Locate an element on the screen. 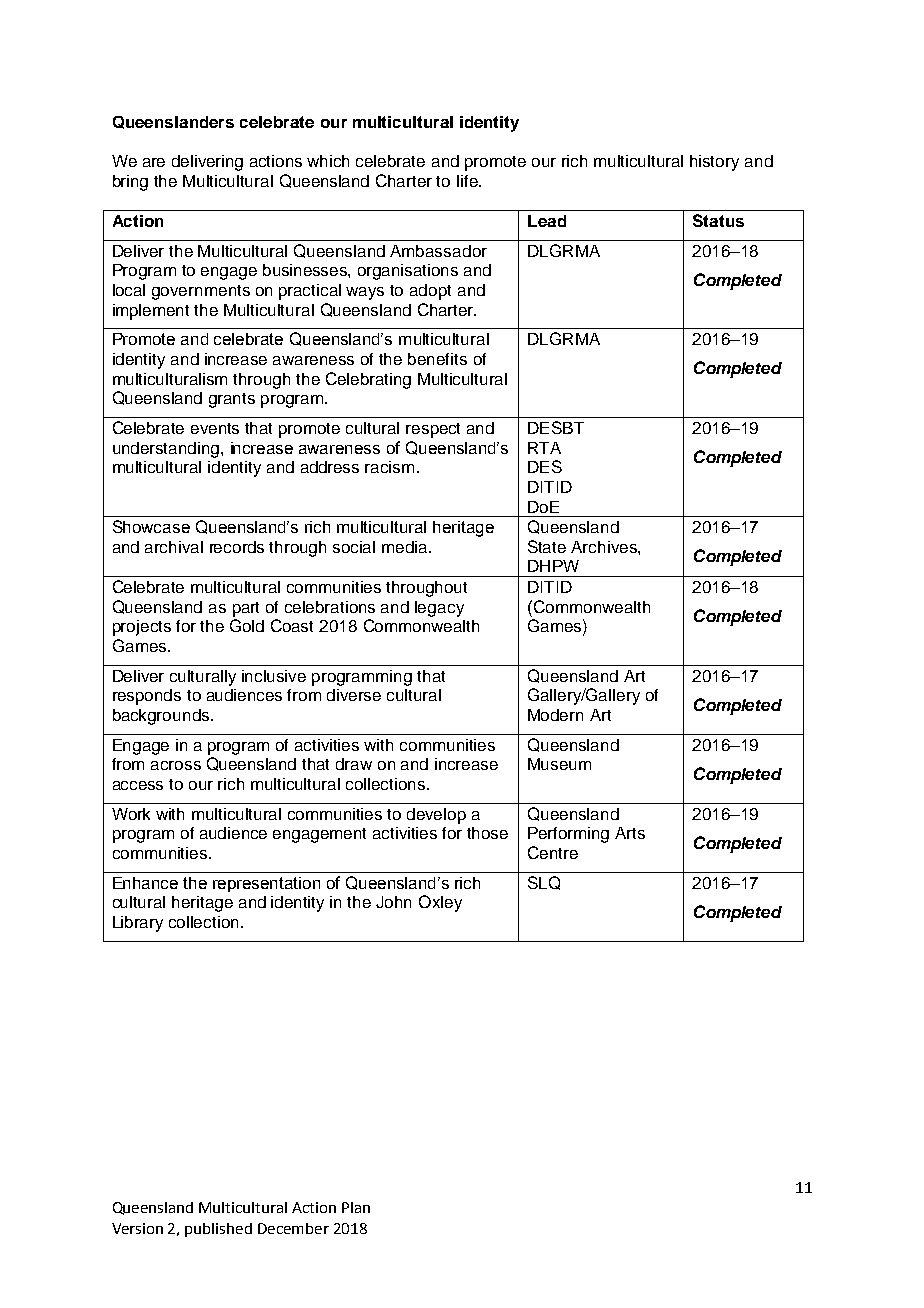  part is located at coordinates (246, 609).
